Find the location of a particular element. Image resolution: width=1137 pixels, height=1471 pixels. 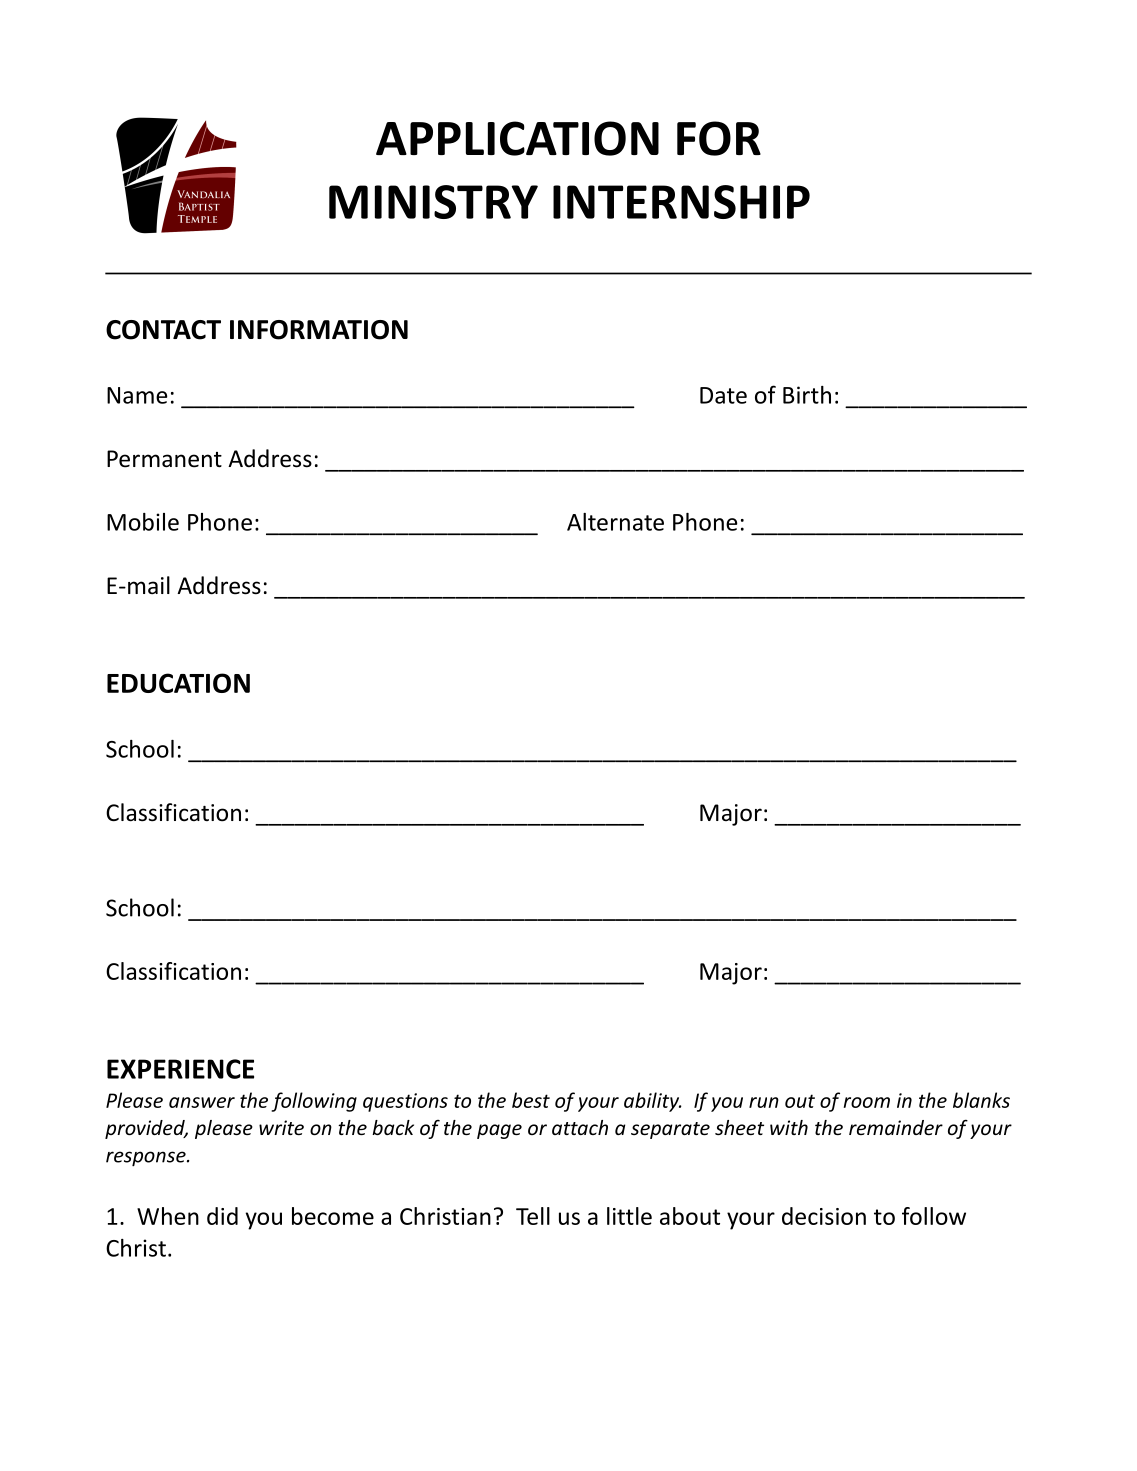

did is located at coordinates (222, 1216).
